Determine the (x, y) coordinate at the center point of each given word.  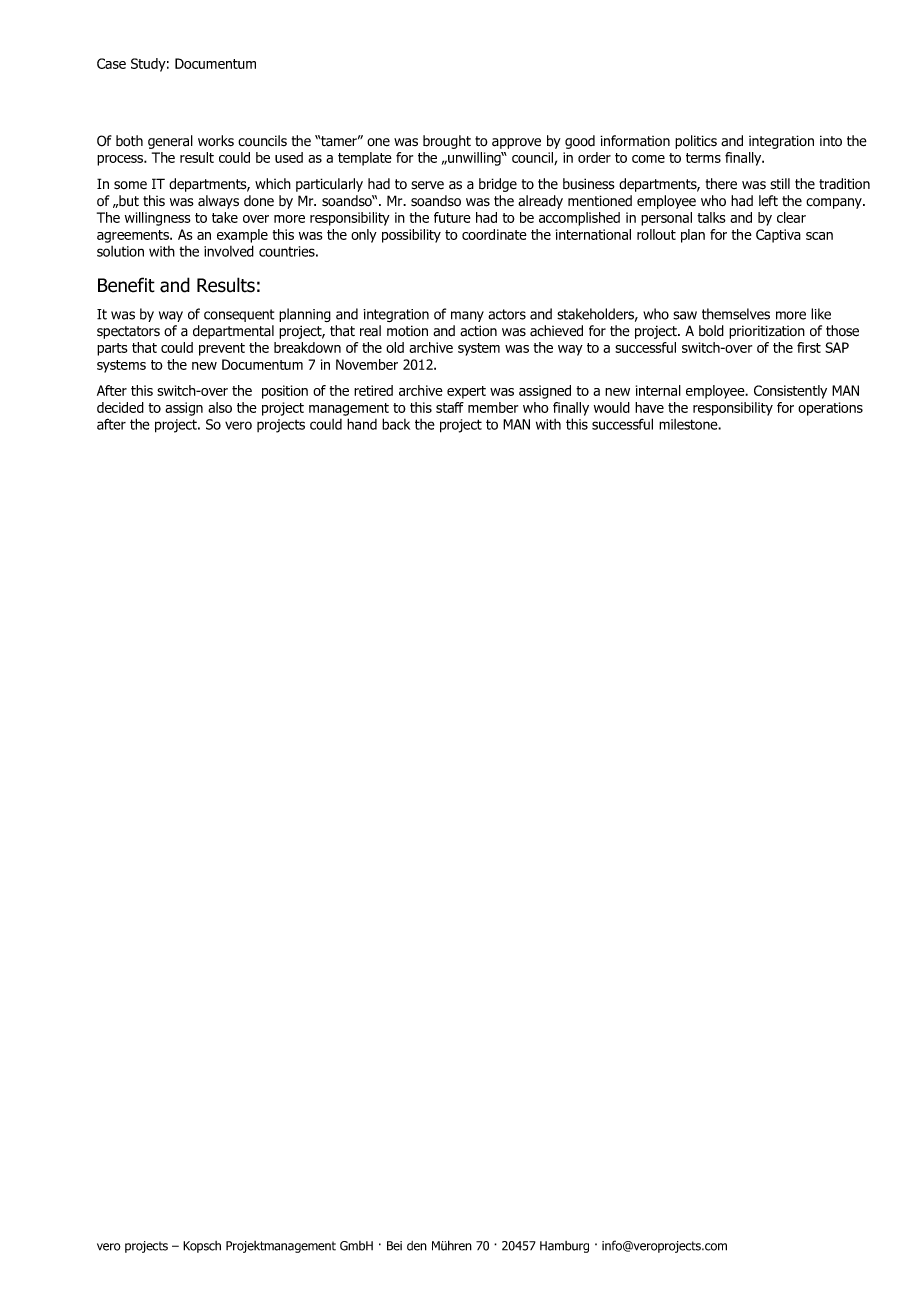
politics (696, 142)
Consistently (790, 392)
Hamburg (564, 1247)
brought (447, 142)
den (417, 1246)
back (396, 424)
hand (362, 424)
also (220, 407)
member (493, 407)
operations (830, 409)
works (216, 141)
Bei (394, 1246)
